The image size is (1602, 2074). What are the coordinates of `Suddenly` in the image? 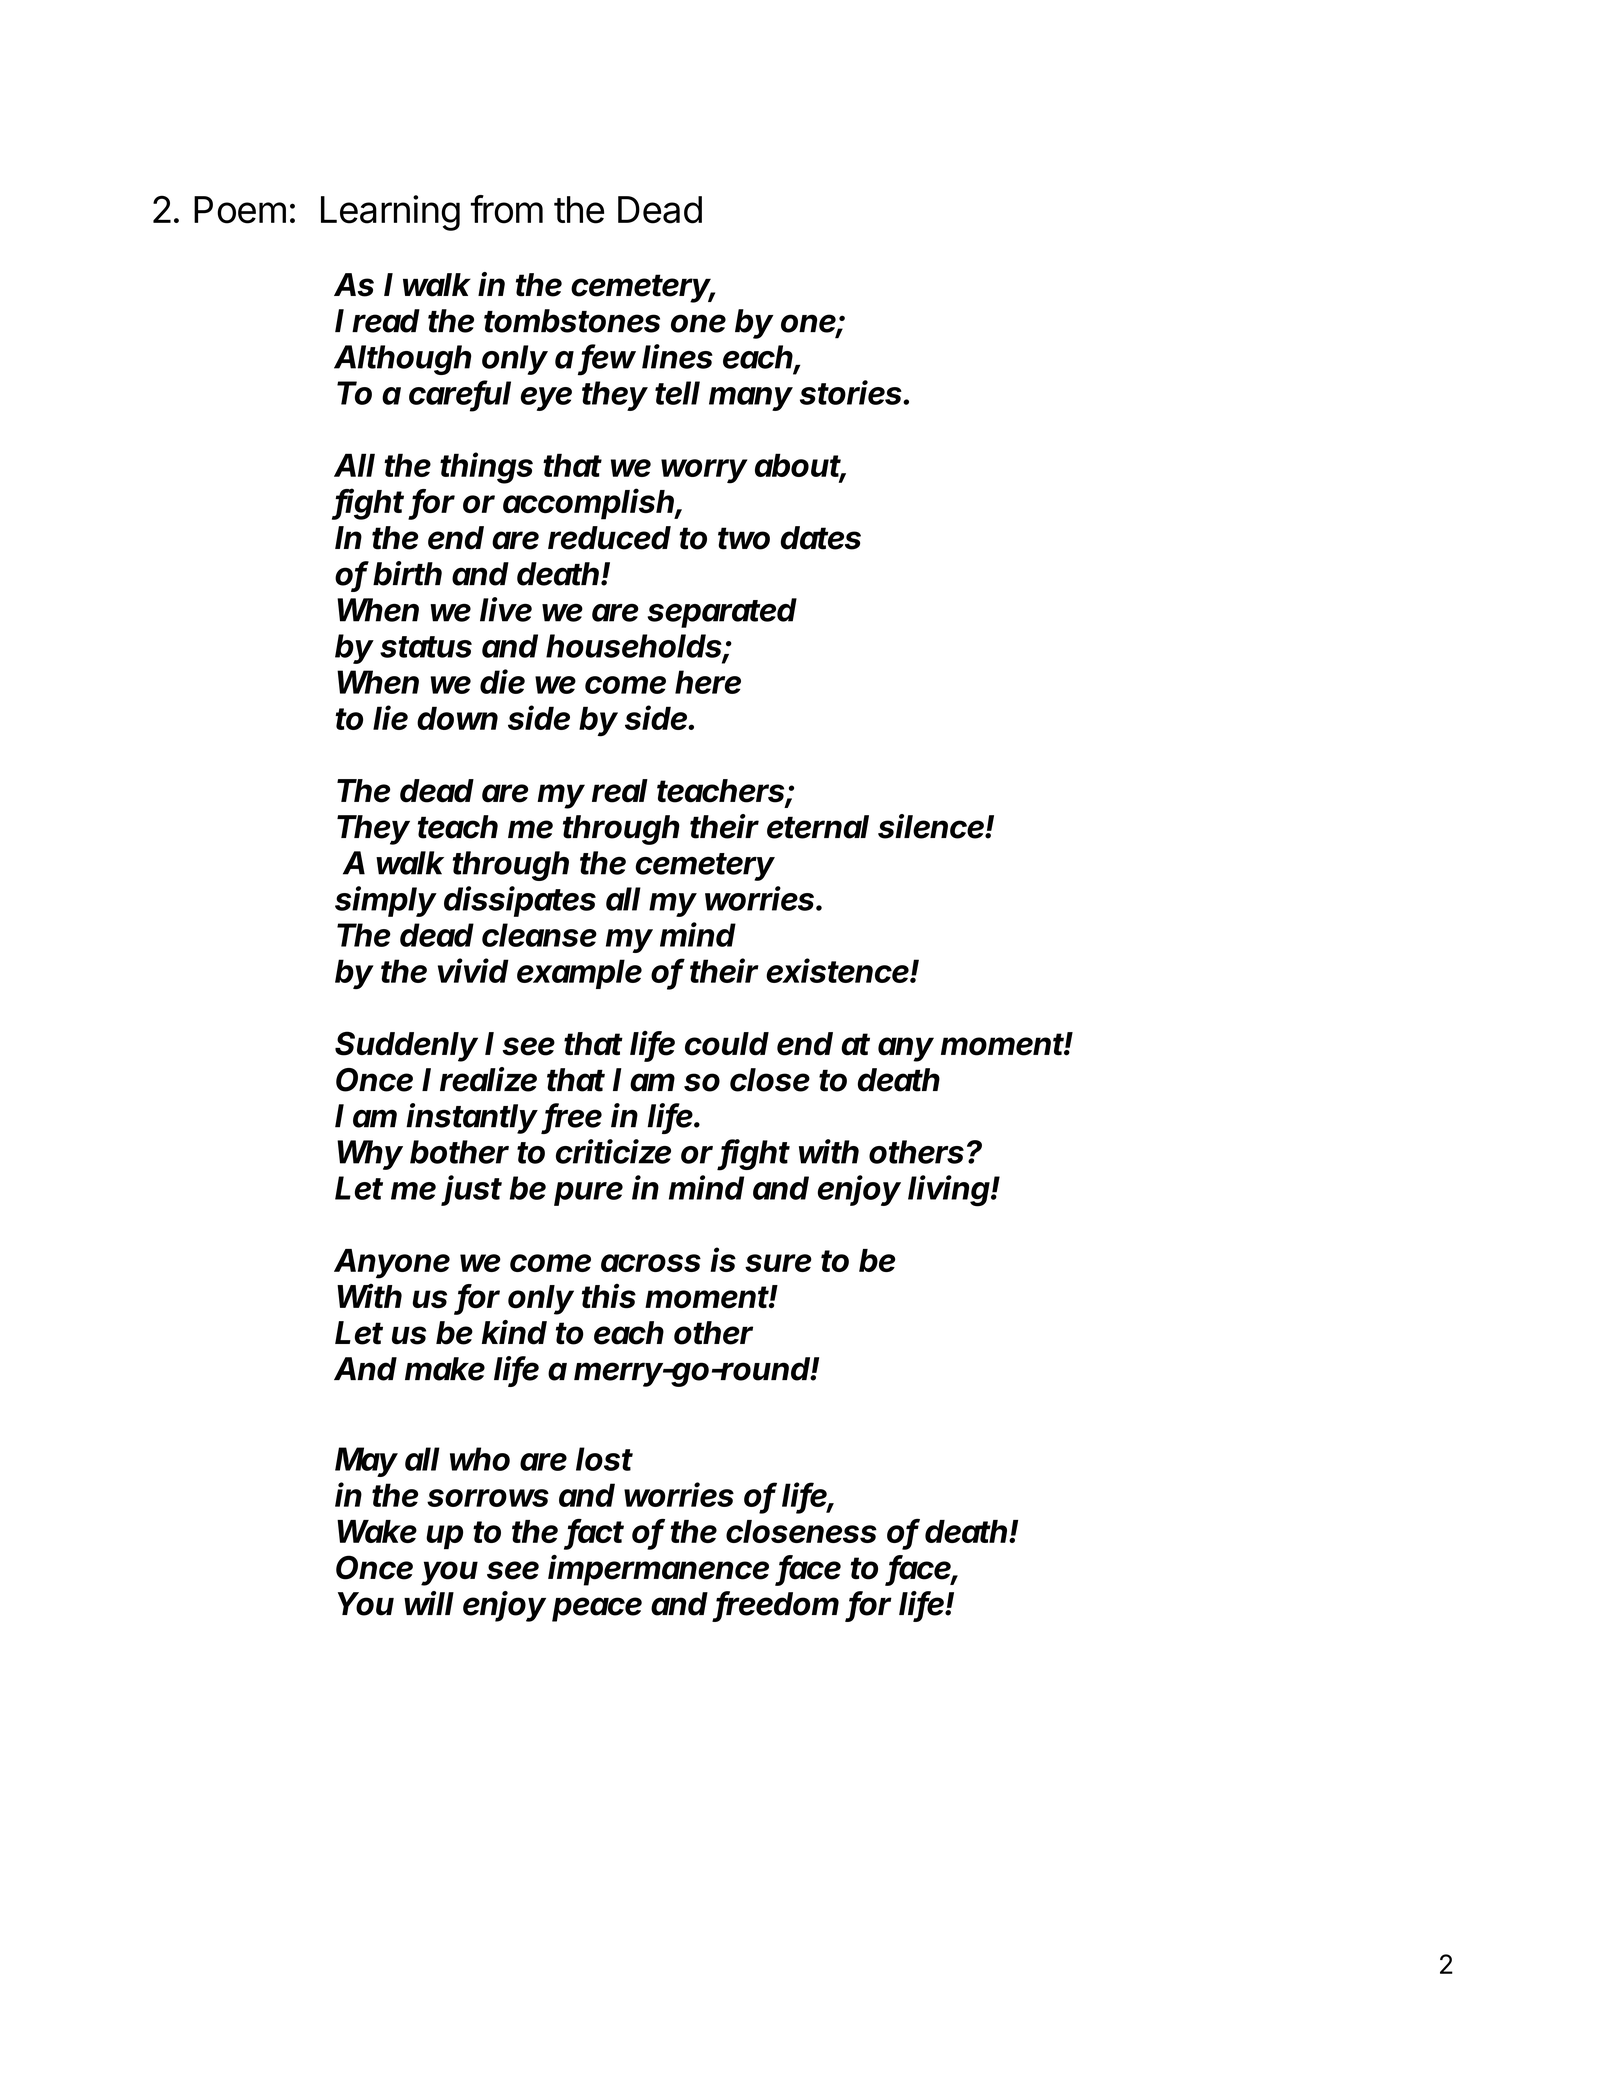 It's located at (406, 1046).
